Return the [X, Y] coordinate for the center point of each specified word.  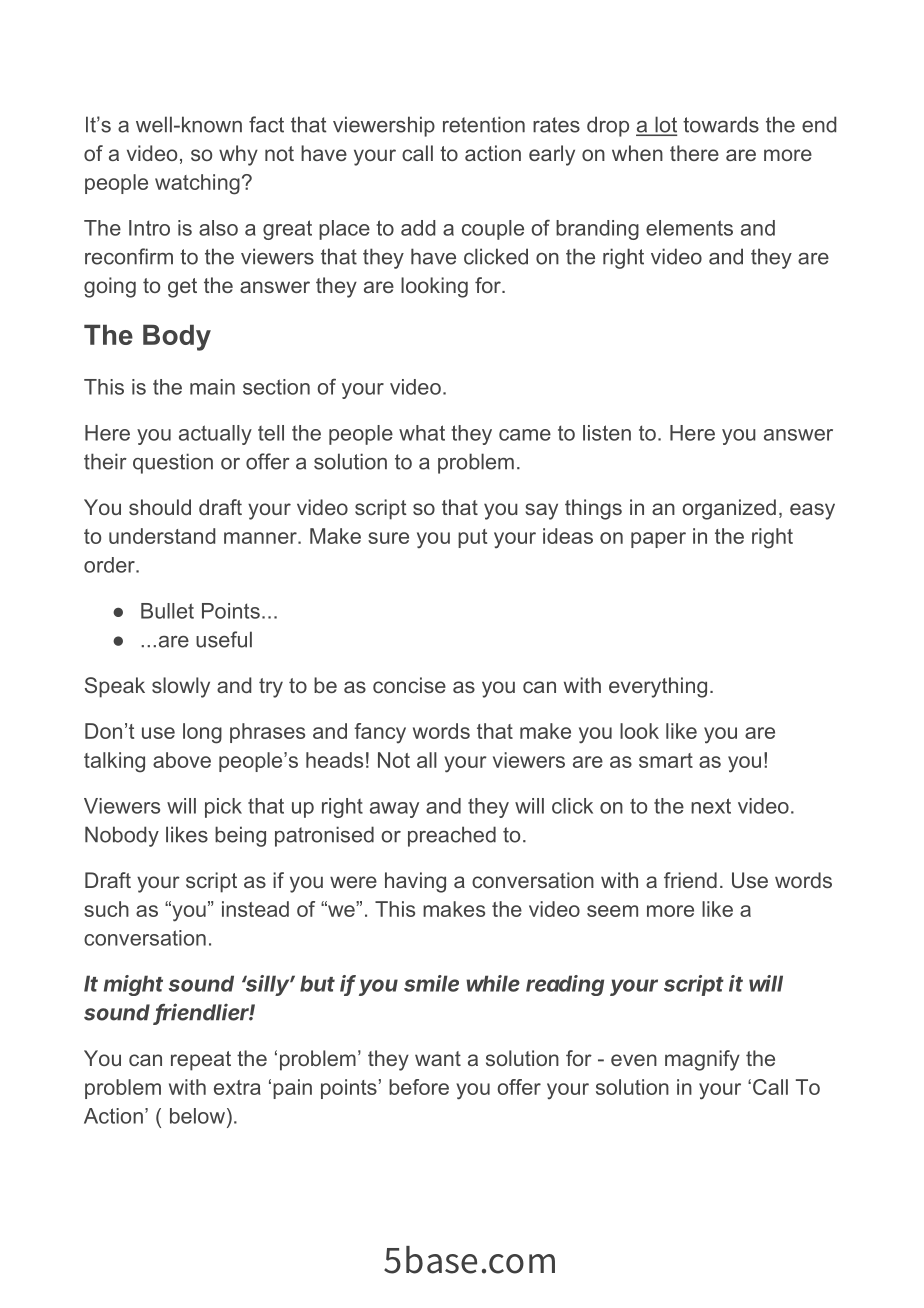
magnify [702, 1060]
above [182, 760]
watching [197, 184]
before [419, 1087]
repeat [201, 1061]
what [422, 433]
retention [484, 124]
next [711, 806]
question [173, 463]
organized [729, 509]
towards [721, 124]
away [394, 810]
